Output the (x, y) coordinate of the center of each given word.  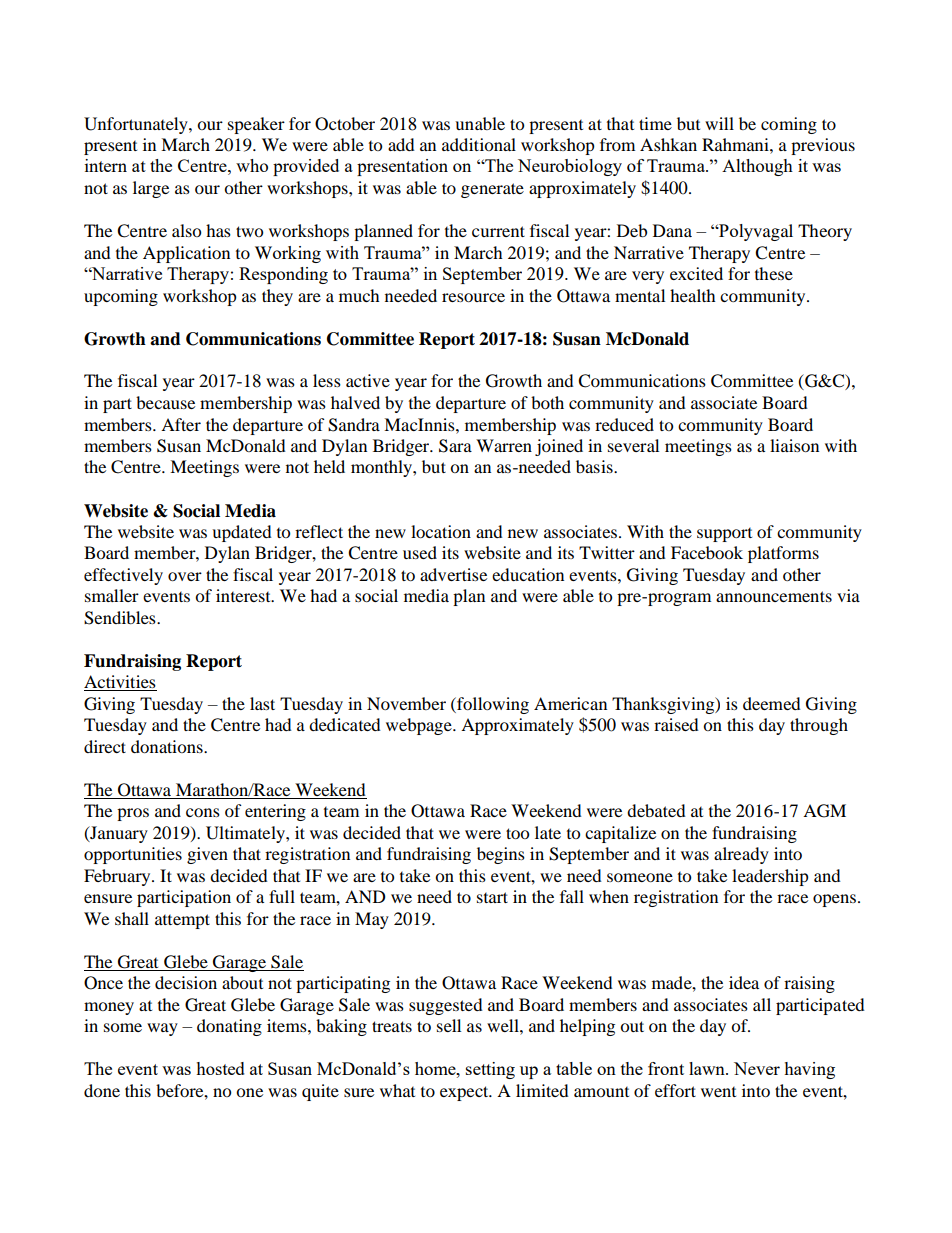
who (252, 165)
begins (501, 855)
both (547, 402)
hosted (220, 1068)
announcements (774, 596)
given (207, 855)
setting (490, 1070)
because (165, 402)
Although (757, 167)
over (185, 576)
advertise (453, 574)
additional (479, 144)
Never (757, 1068)
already (741, 855)
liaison (794, 445)
